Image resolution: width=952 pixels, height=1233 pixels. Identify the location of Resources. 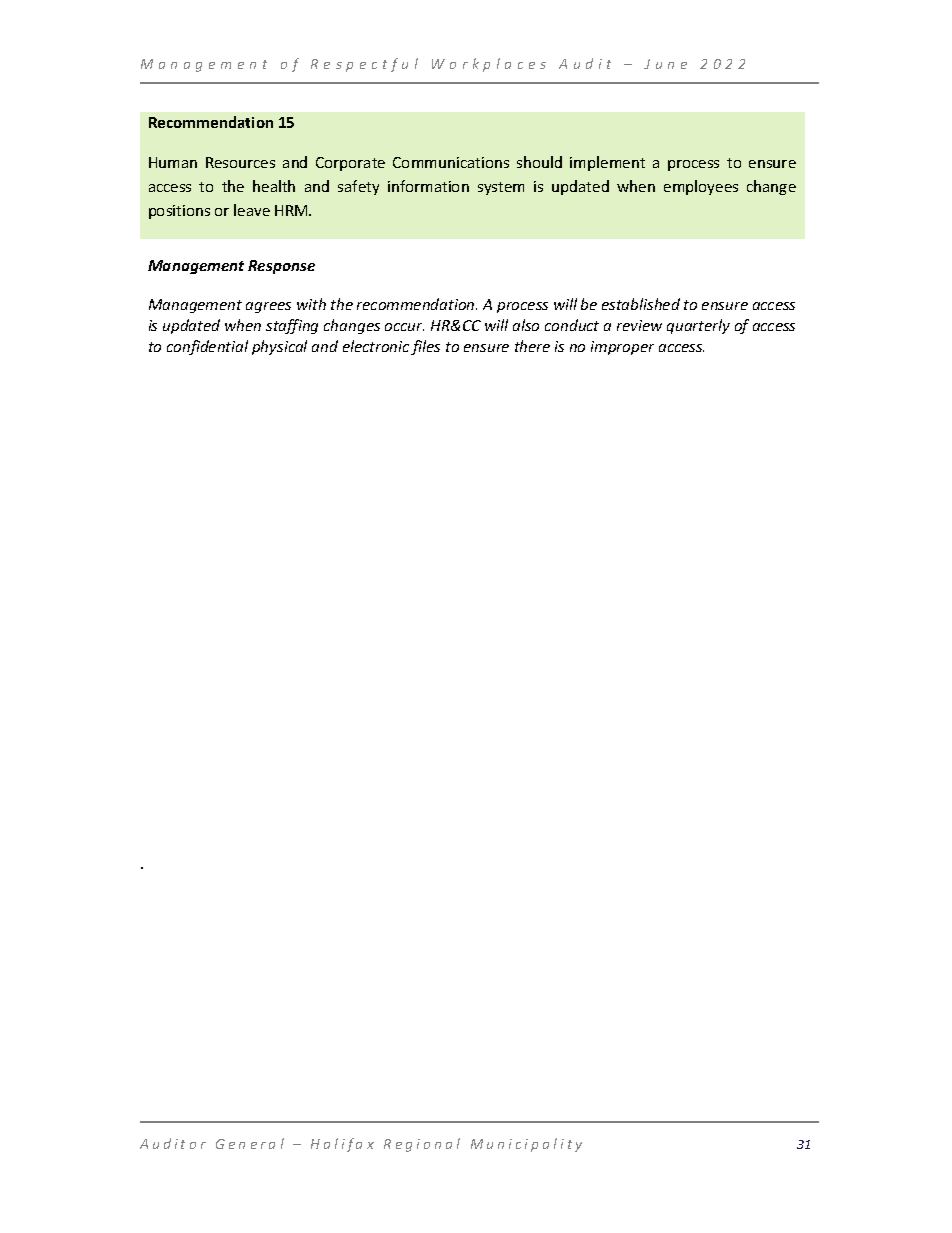
(240, 162).
